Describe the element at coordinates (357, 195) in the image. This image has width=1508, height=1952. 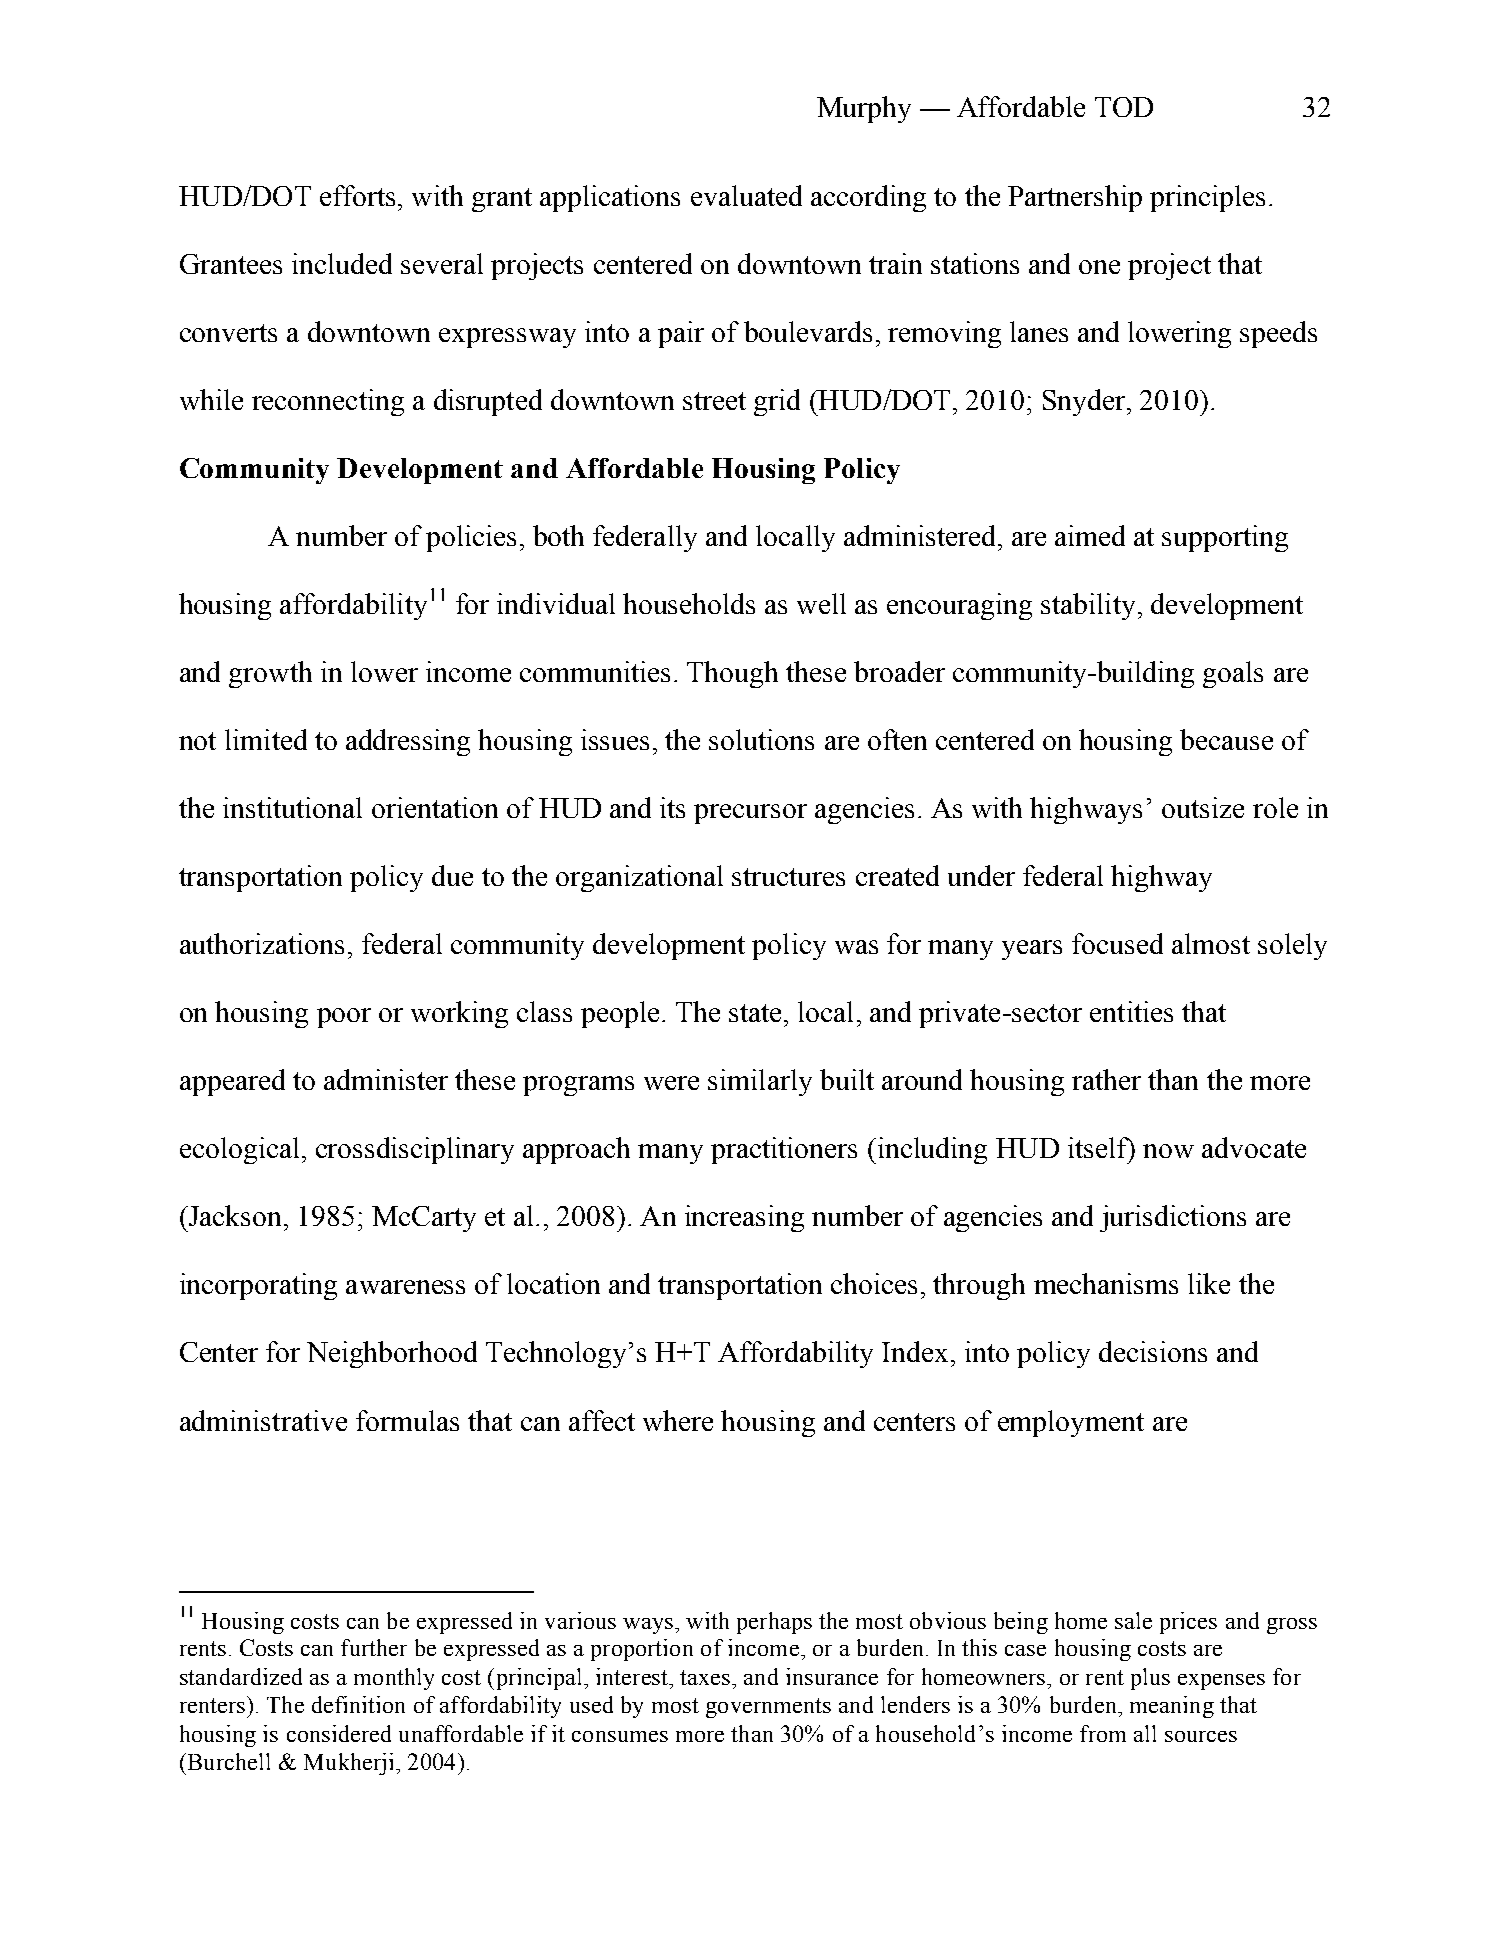
I see `efforts` at that location.
